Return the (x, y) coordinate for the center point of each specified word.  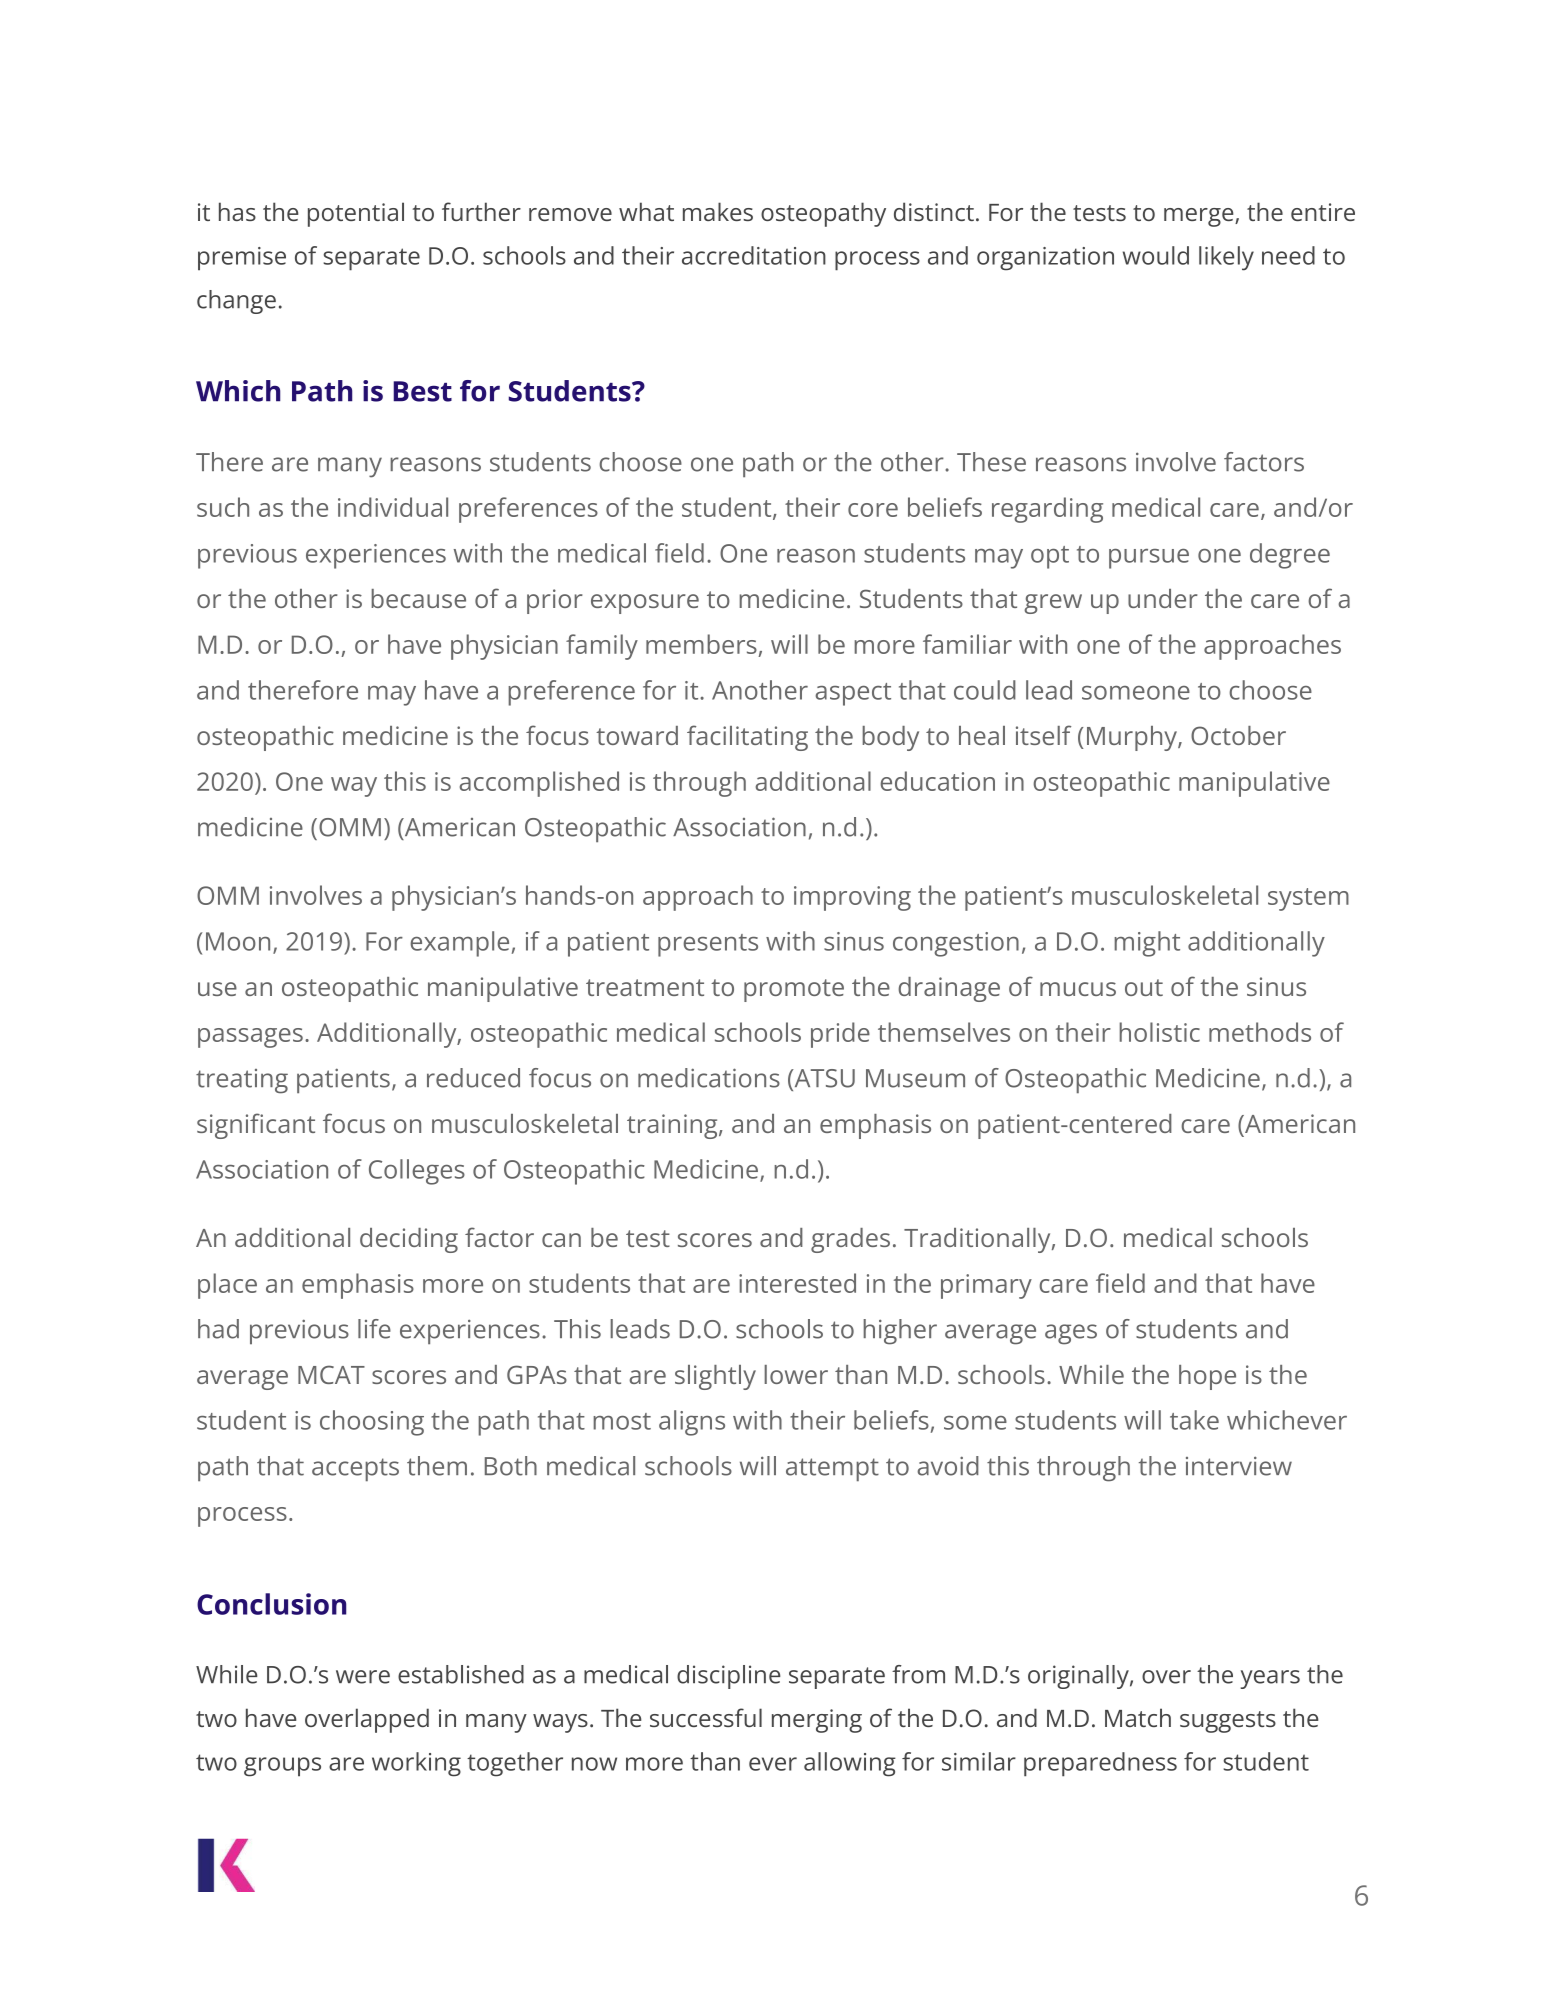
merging (817, 1721)
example (459, 944)
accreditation (754, 255)
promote (794, 990)
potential (356, 214)
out (1144, 987)
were (363, 1677)
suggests (1228, 1722)
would (1156, 255)
